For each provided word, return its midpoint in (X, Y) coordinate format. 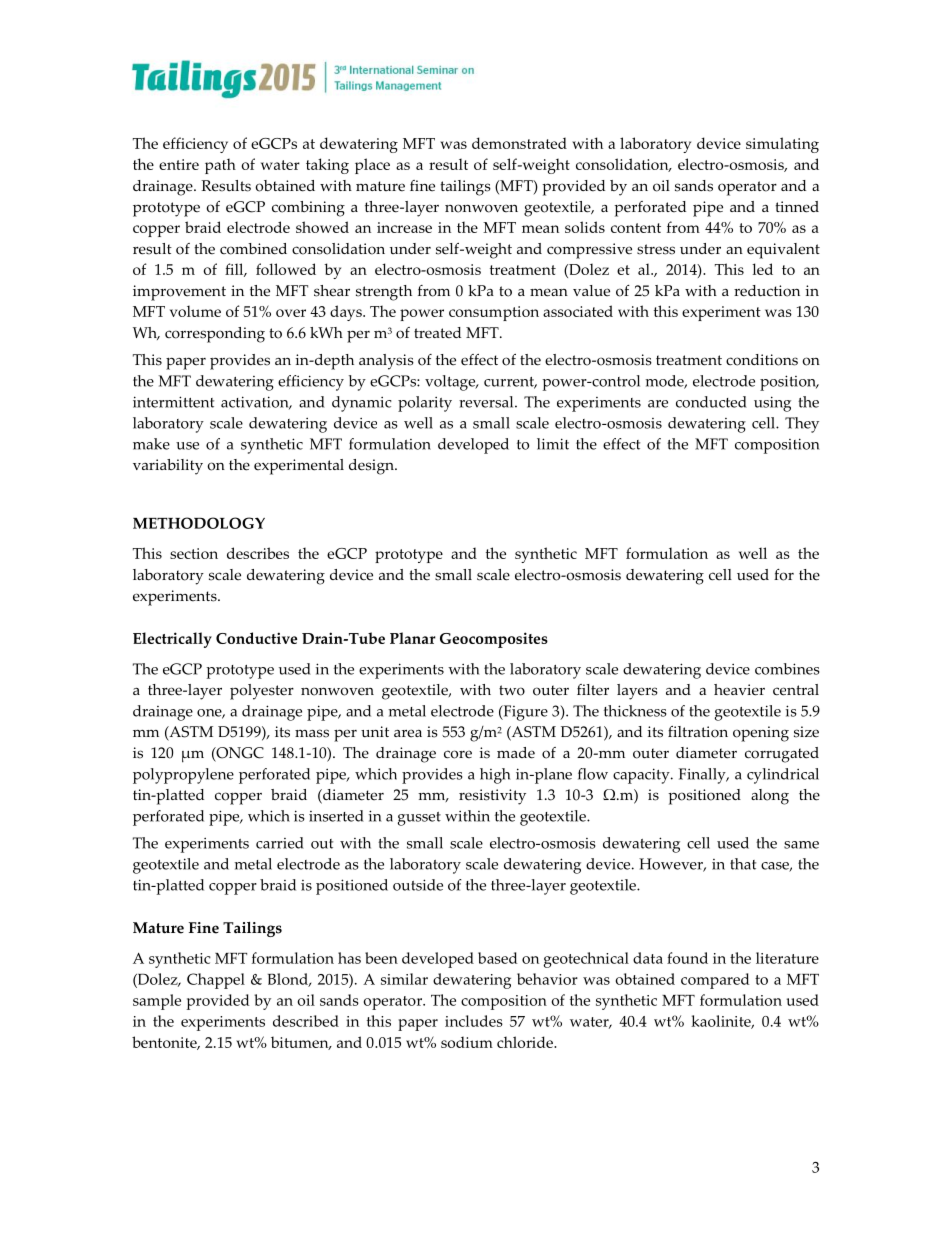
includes (474, 1021)
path (220, 166)
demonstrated (519, 143)
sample (157, 1002)
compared (715, 981)
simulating (782, 145)
